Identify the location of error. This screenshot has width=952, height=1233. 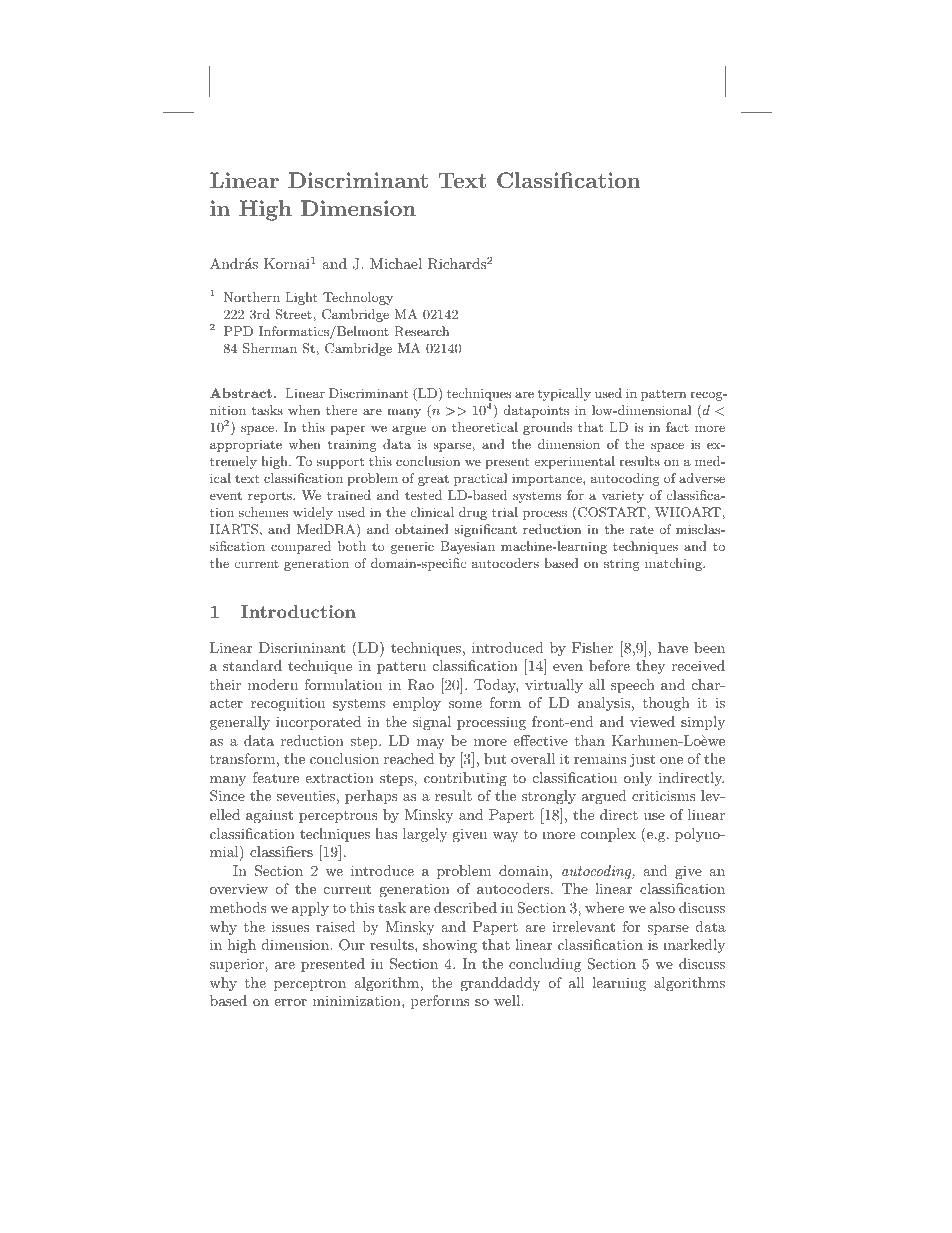
(290, 1002).
